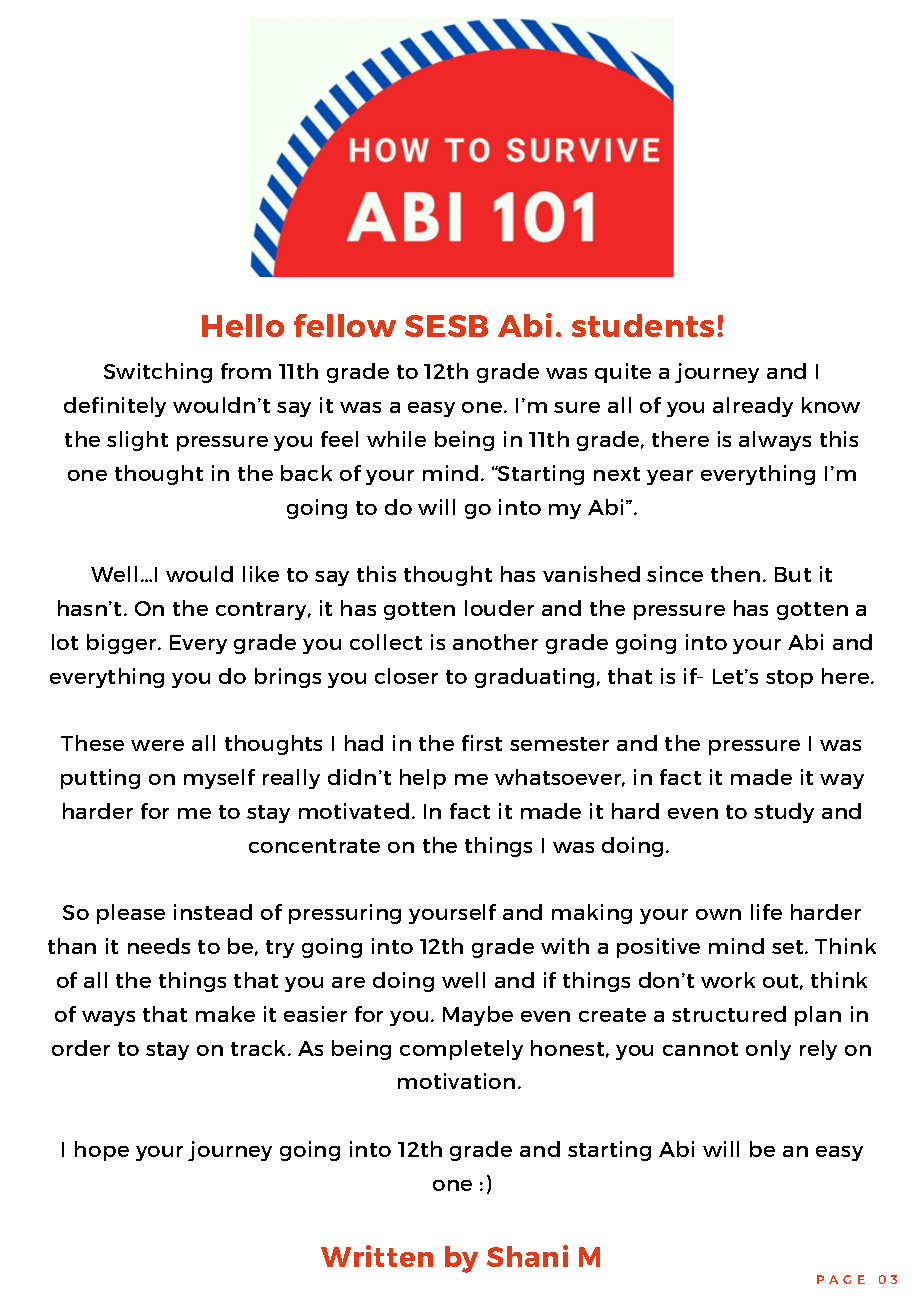 This image has width=924, height=1308. I want to click on fellow, so click(345, 325).
